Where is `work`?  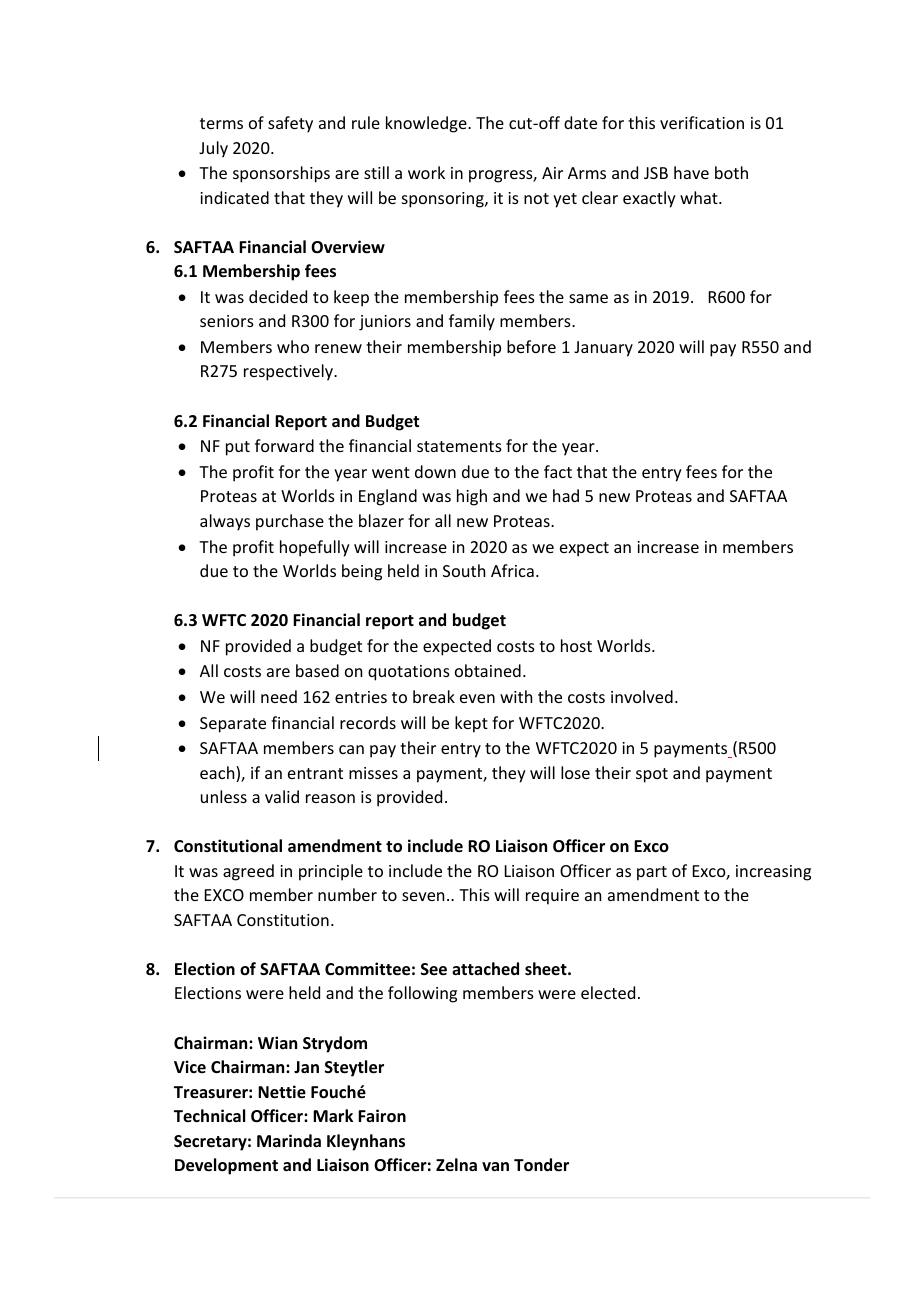
work is located at coordinates (426, 172).
